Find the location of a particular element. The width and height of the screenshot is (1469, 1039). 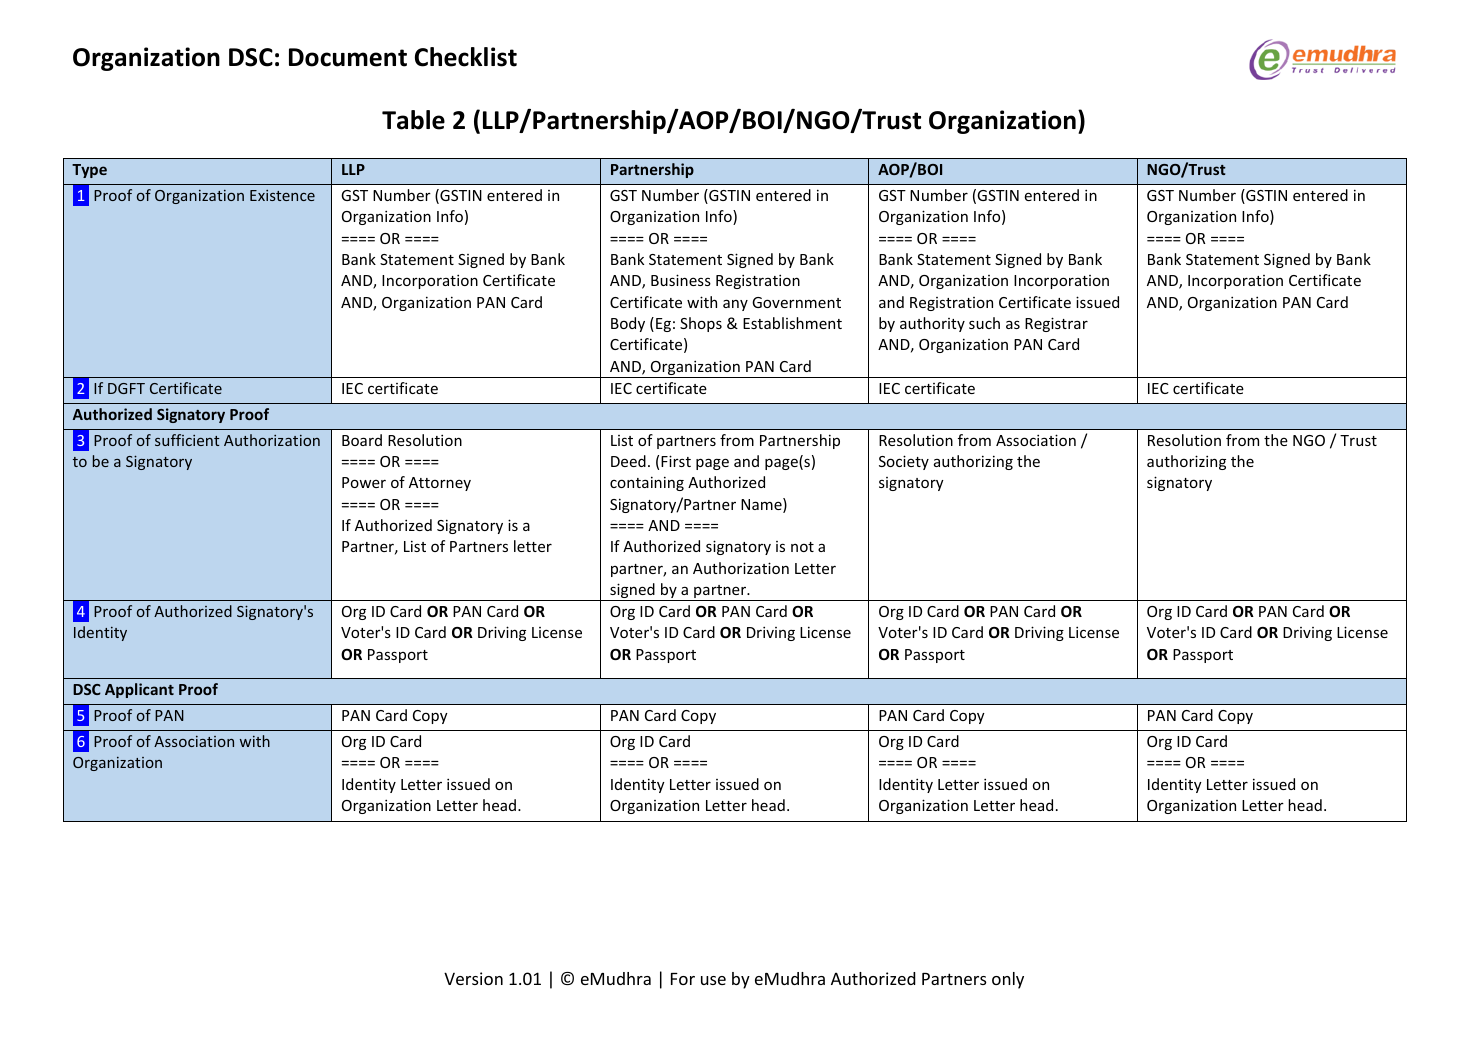

only is located at coordinates (1008, 980).
